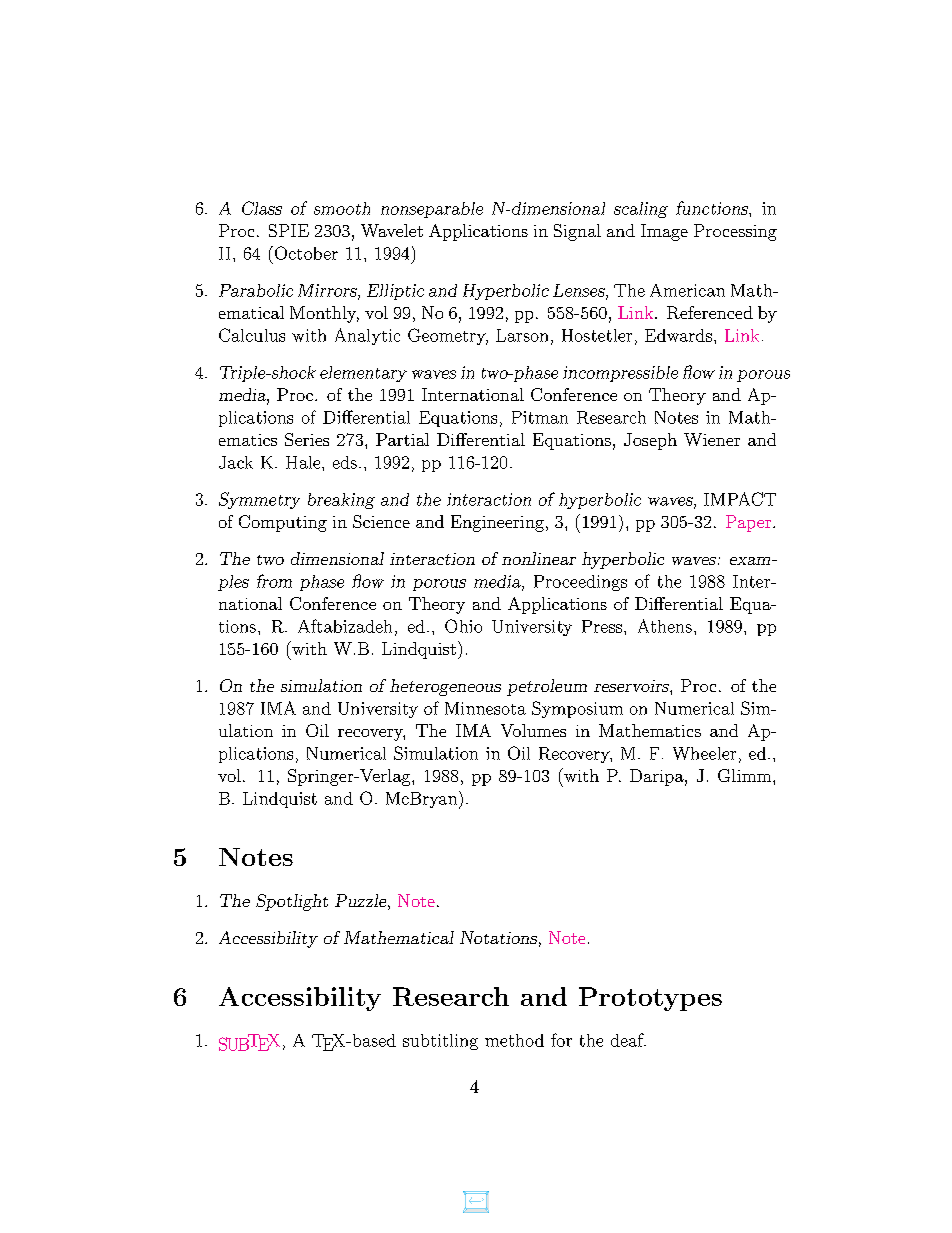  I want to click on Athens, so click(665, 626).
